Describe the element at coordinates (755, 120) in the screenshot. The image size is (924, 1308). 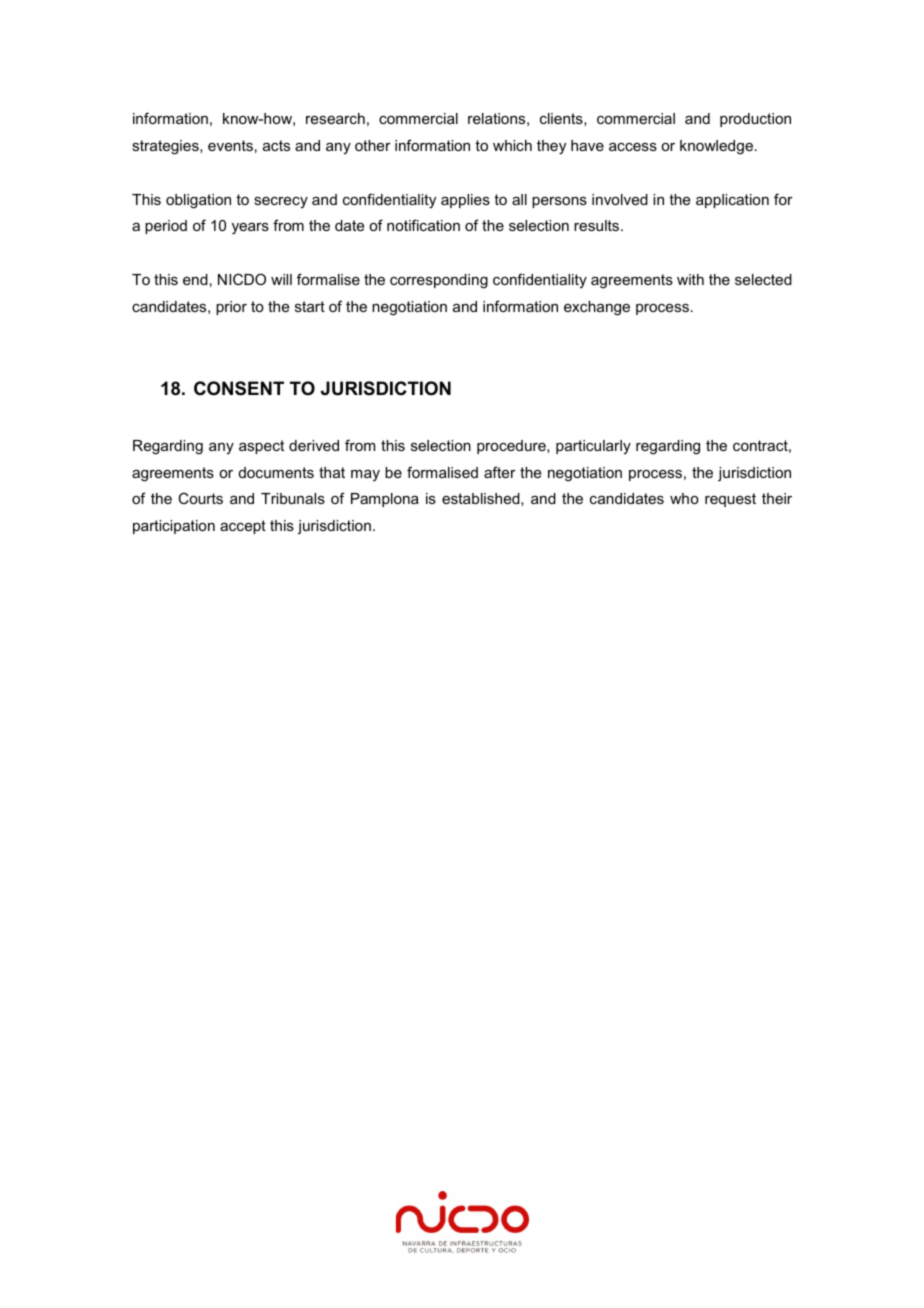
I see `production` at that location.
